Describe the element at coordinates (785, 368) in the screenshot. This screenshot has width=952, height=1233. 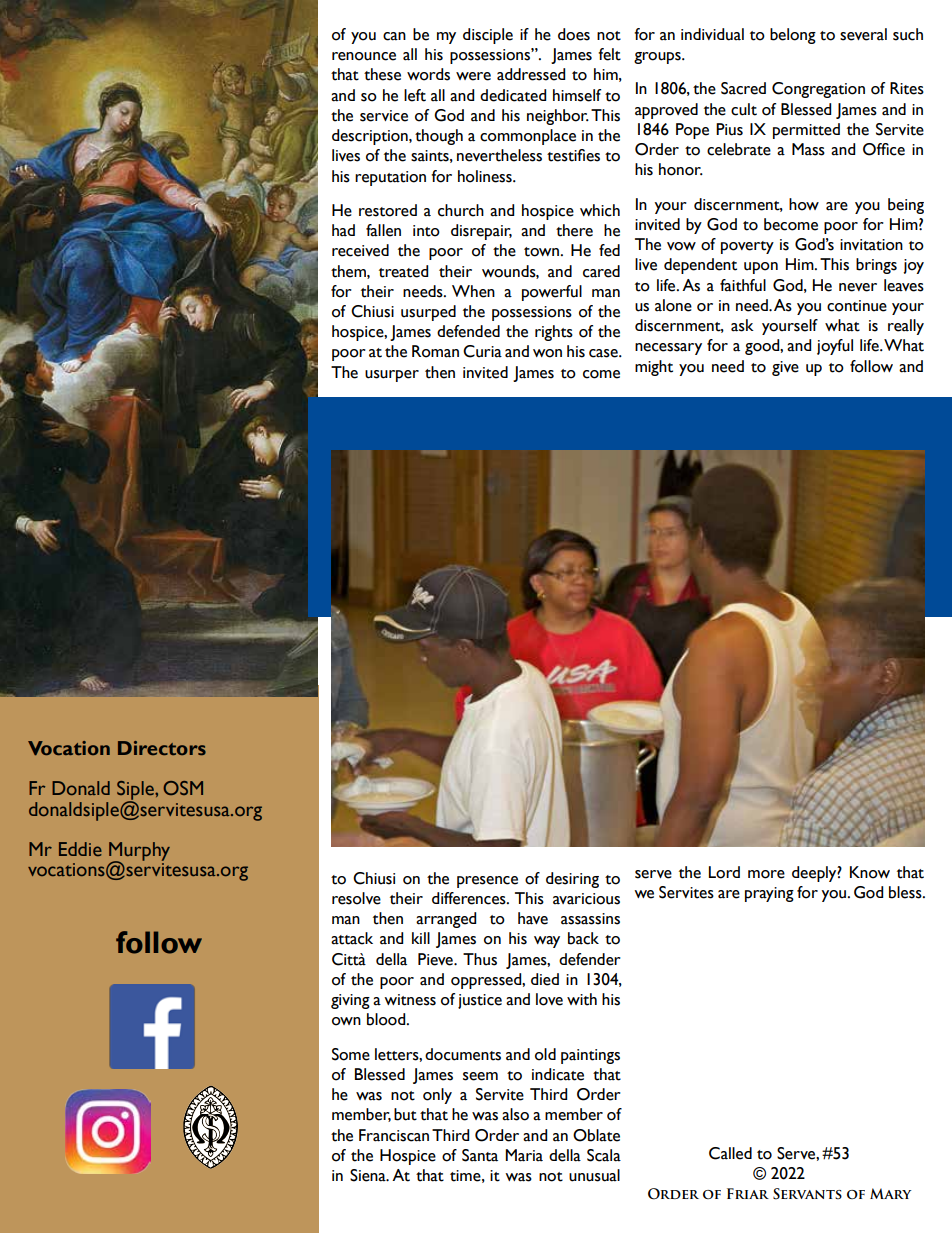
I see `give` at that location.
